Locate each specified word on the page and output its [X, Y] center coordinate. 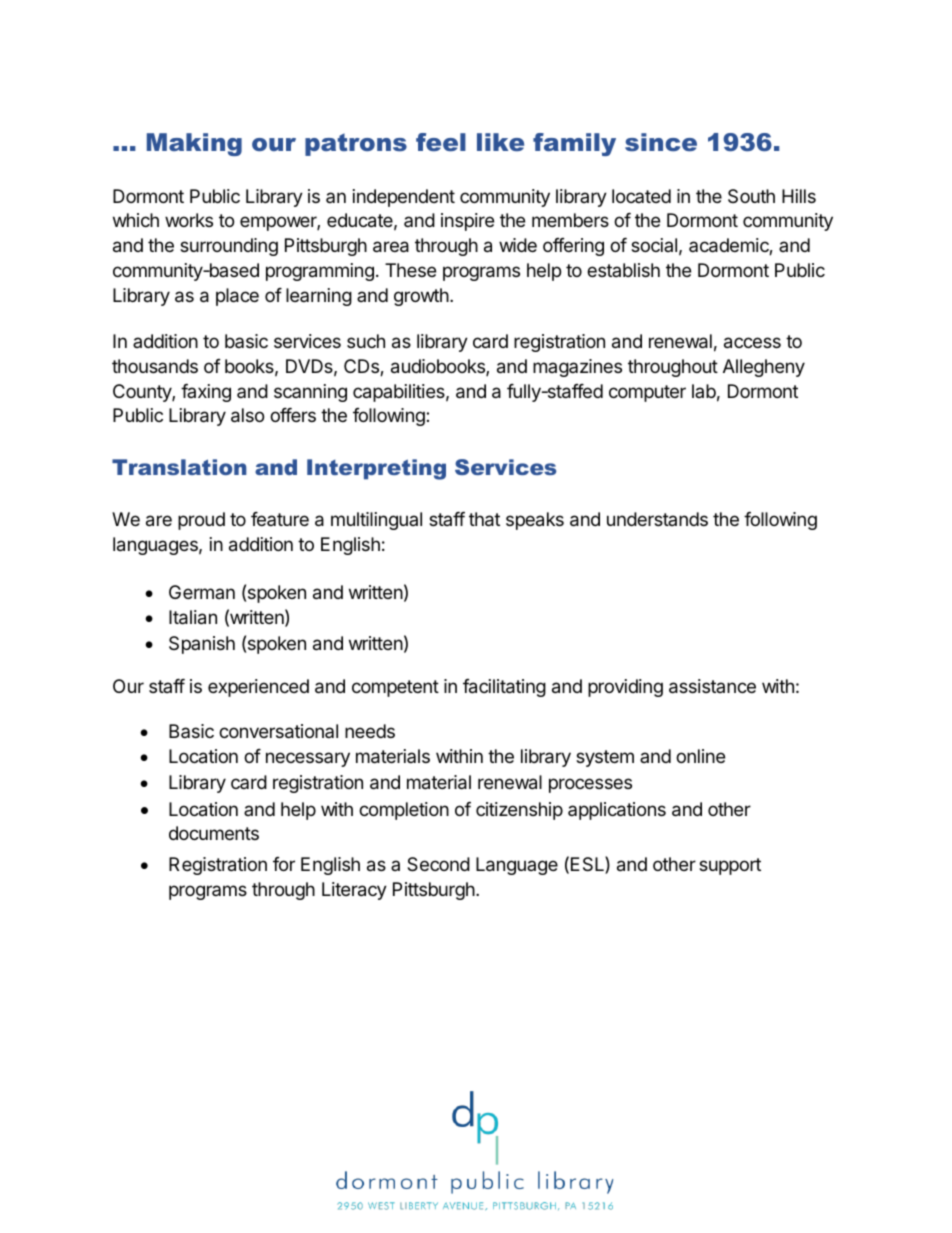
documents [214, 833]
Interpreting [376, 469]
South [751, 196]
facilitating [504, 688]
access [752, 343]
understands [657, 519]
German [202, 592]
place [237, 297]
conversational [278, 731]
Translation [179, 467]
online [700, 756]
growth [421, 297]
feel [441, 142]
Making [194, 144]
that [484, 519]
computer [647, 393]
